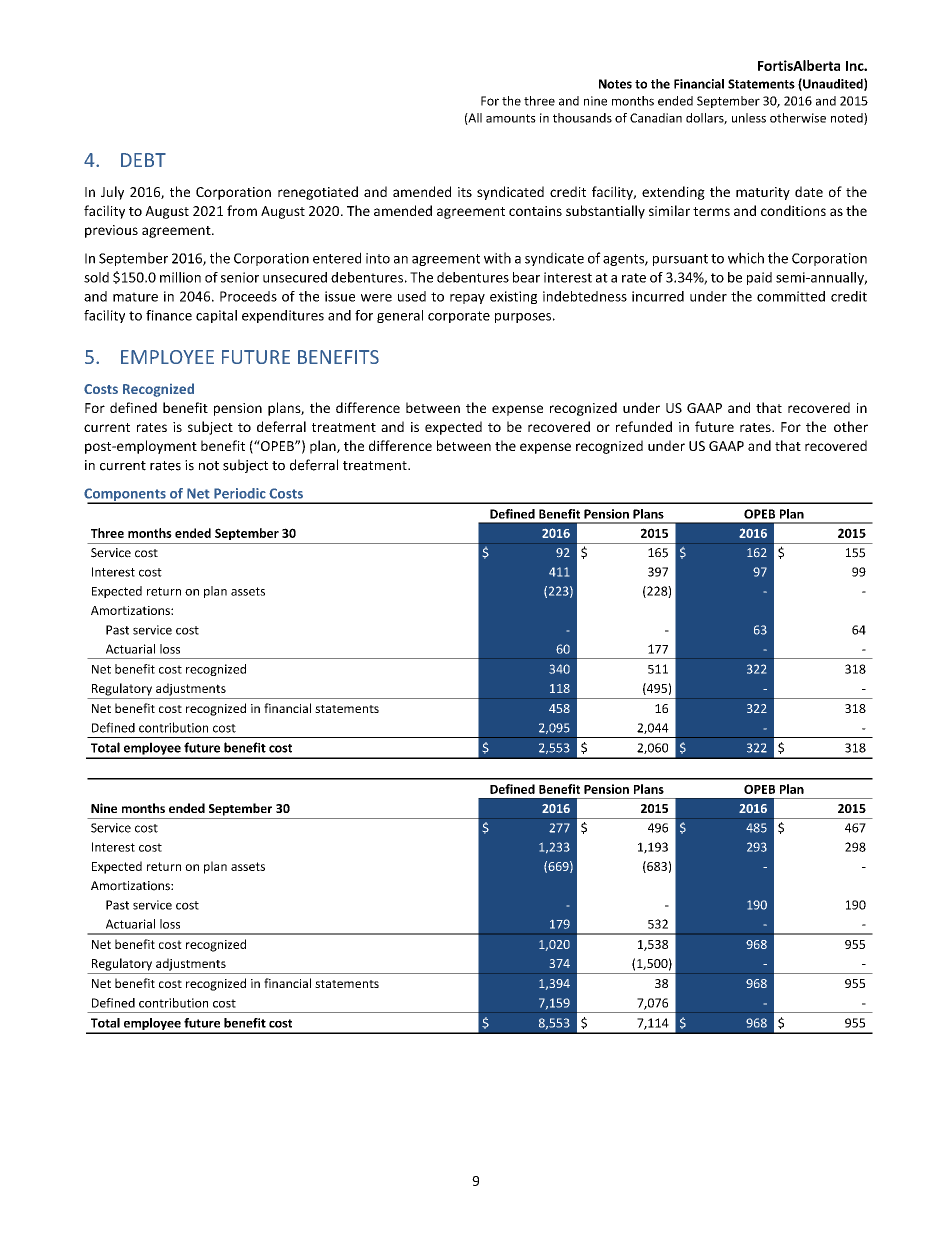 This screenshot has width=952, height=1233. I want to click on refunded, so click(644, 426).
